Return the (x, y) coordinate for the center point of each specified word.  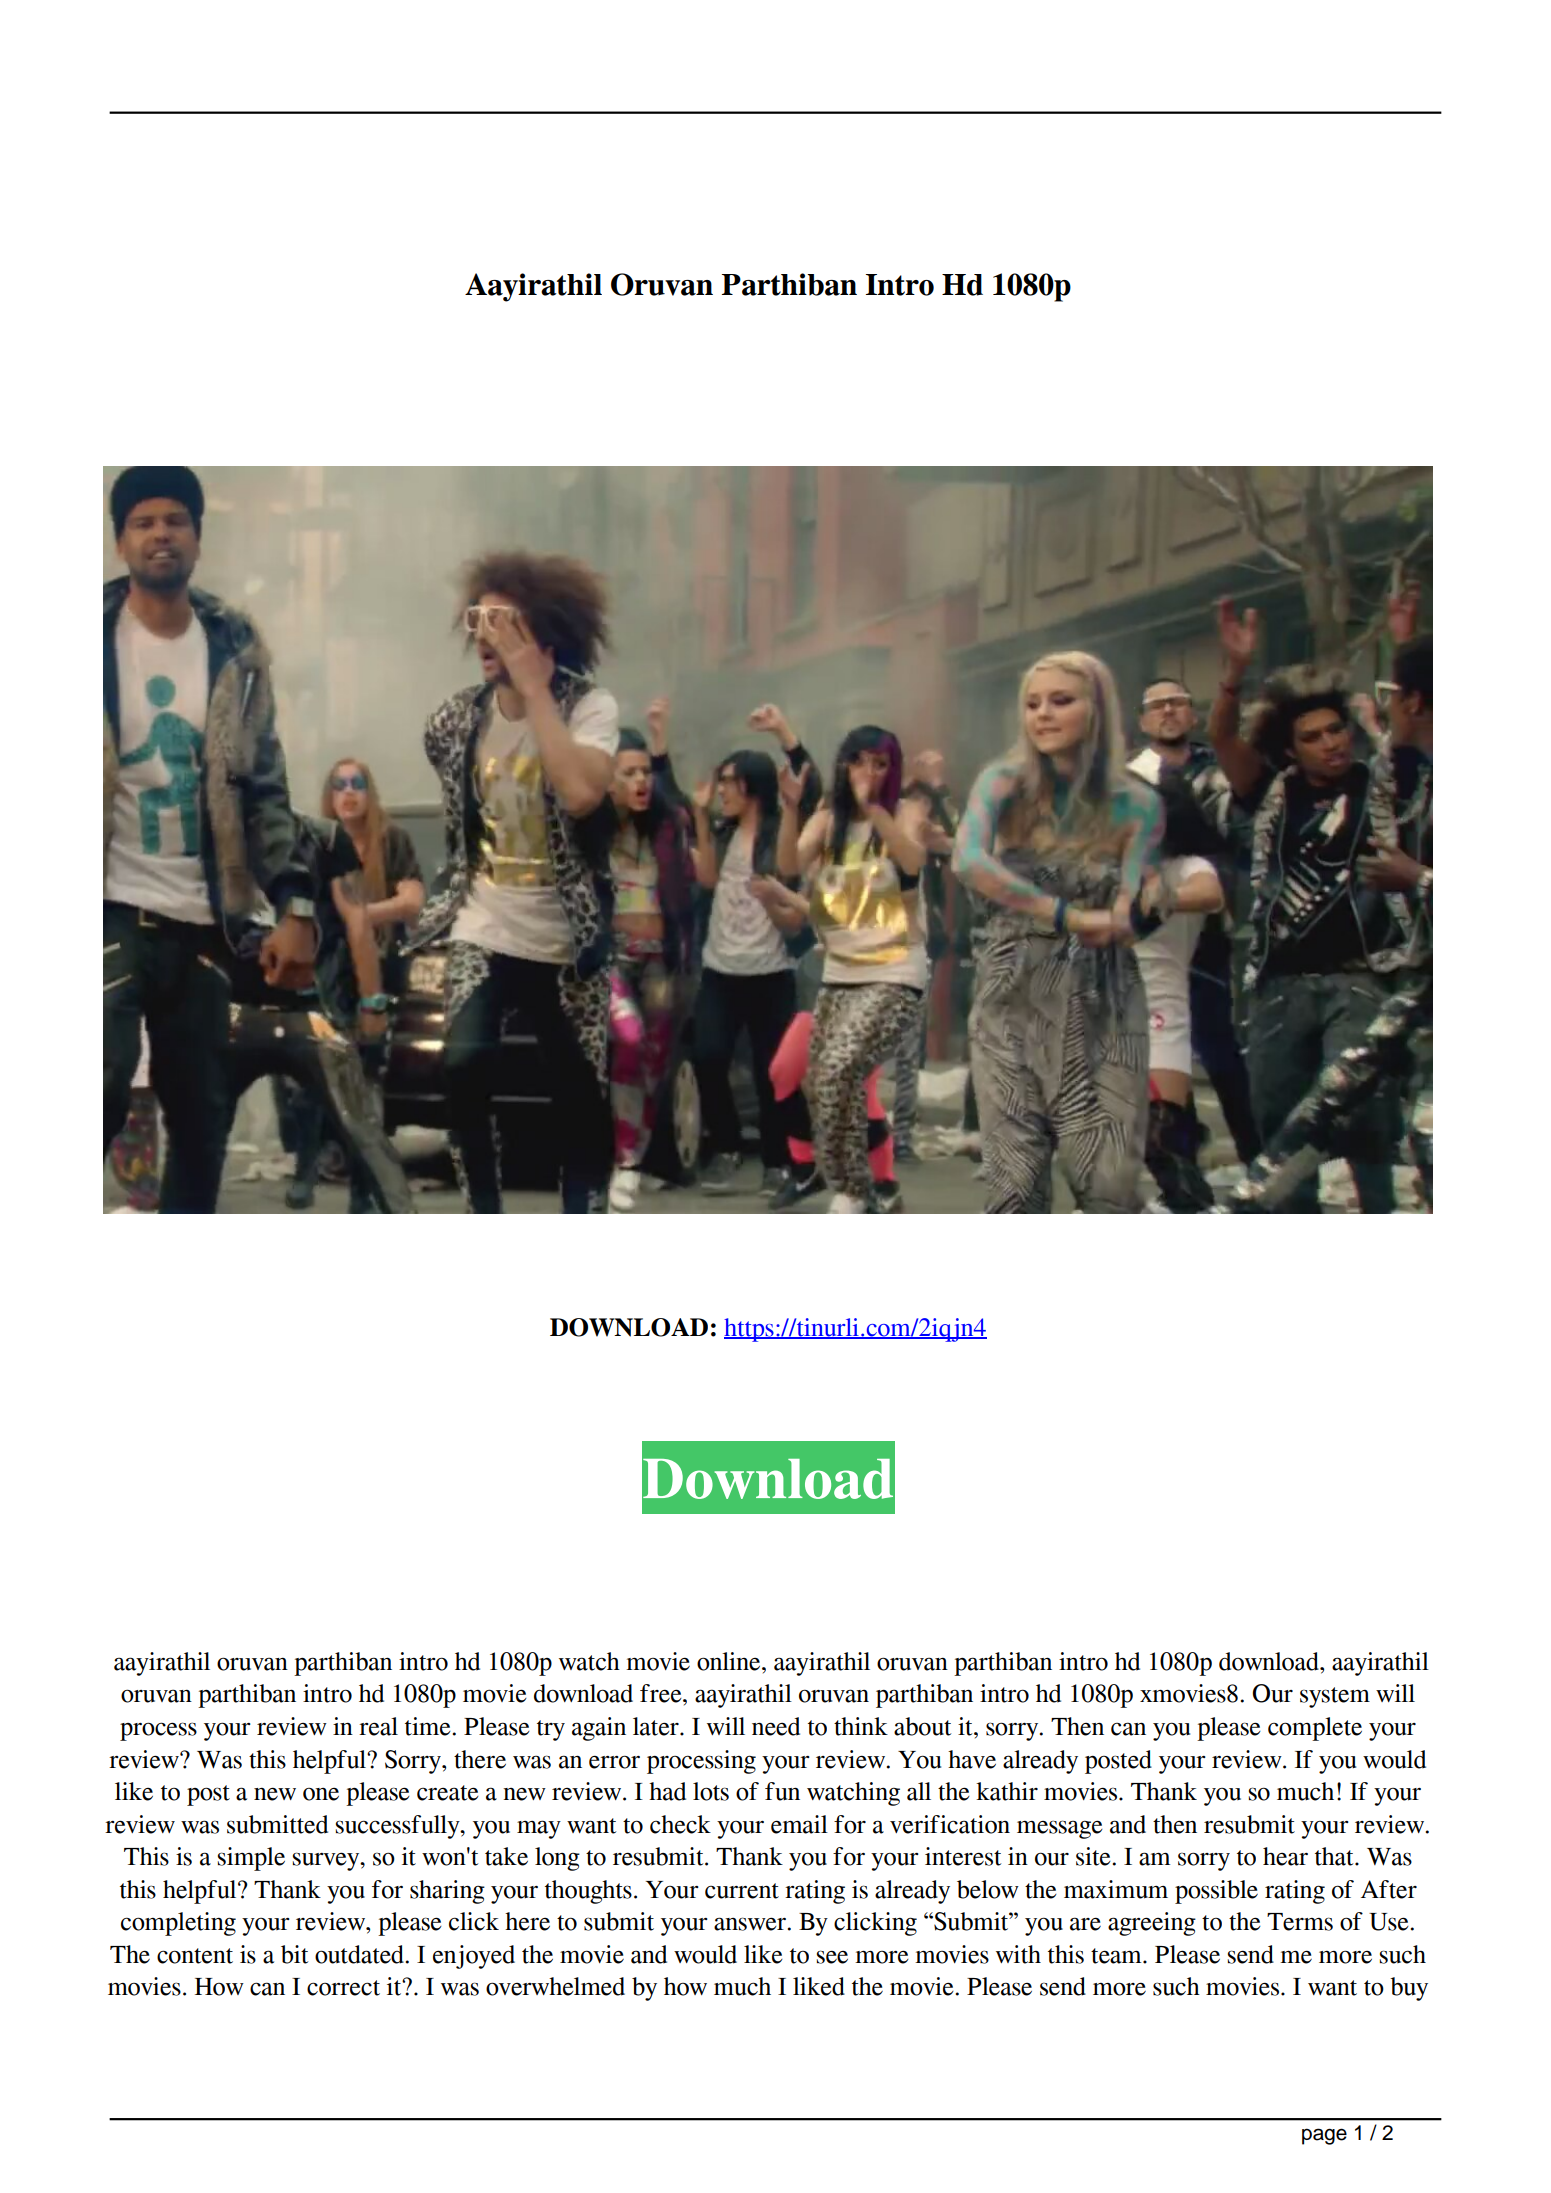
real (378, 1726)
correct (343, 1988)
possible (1216, 1892)
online (730, 1661)
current (742, 1891)
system (1335, 1697)
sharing (447, 1892)
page (1324, 2136)
